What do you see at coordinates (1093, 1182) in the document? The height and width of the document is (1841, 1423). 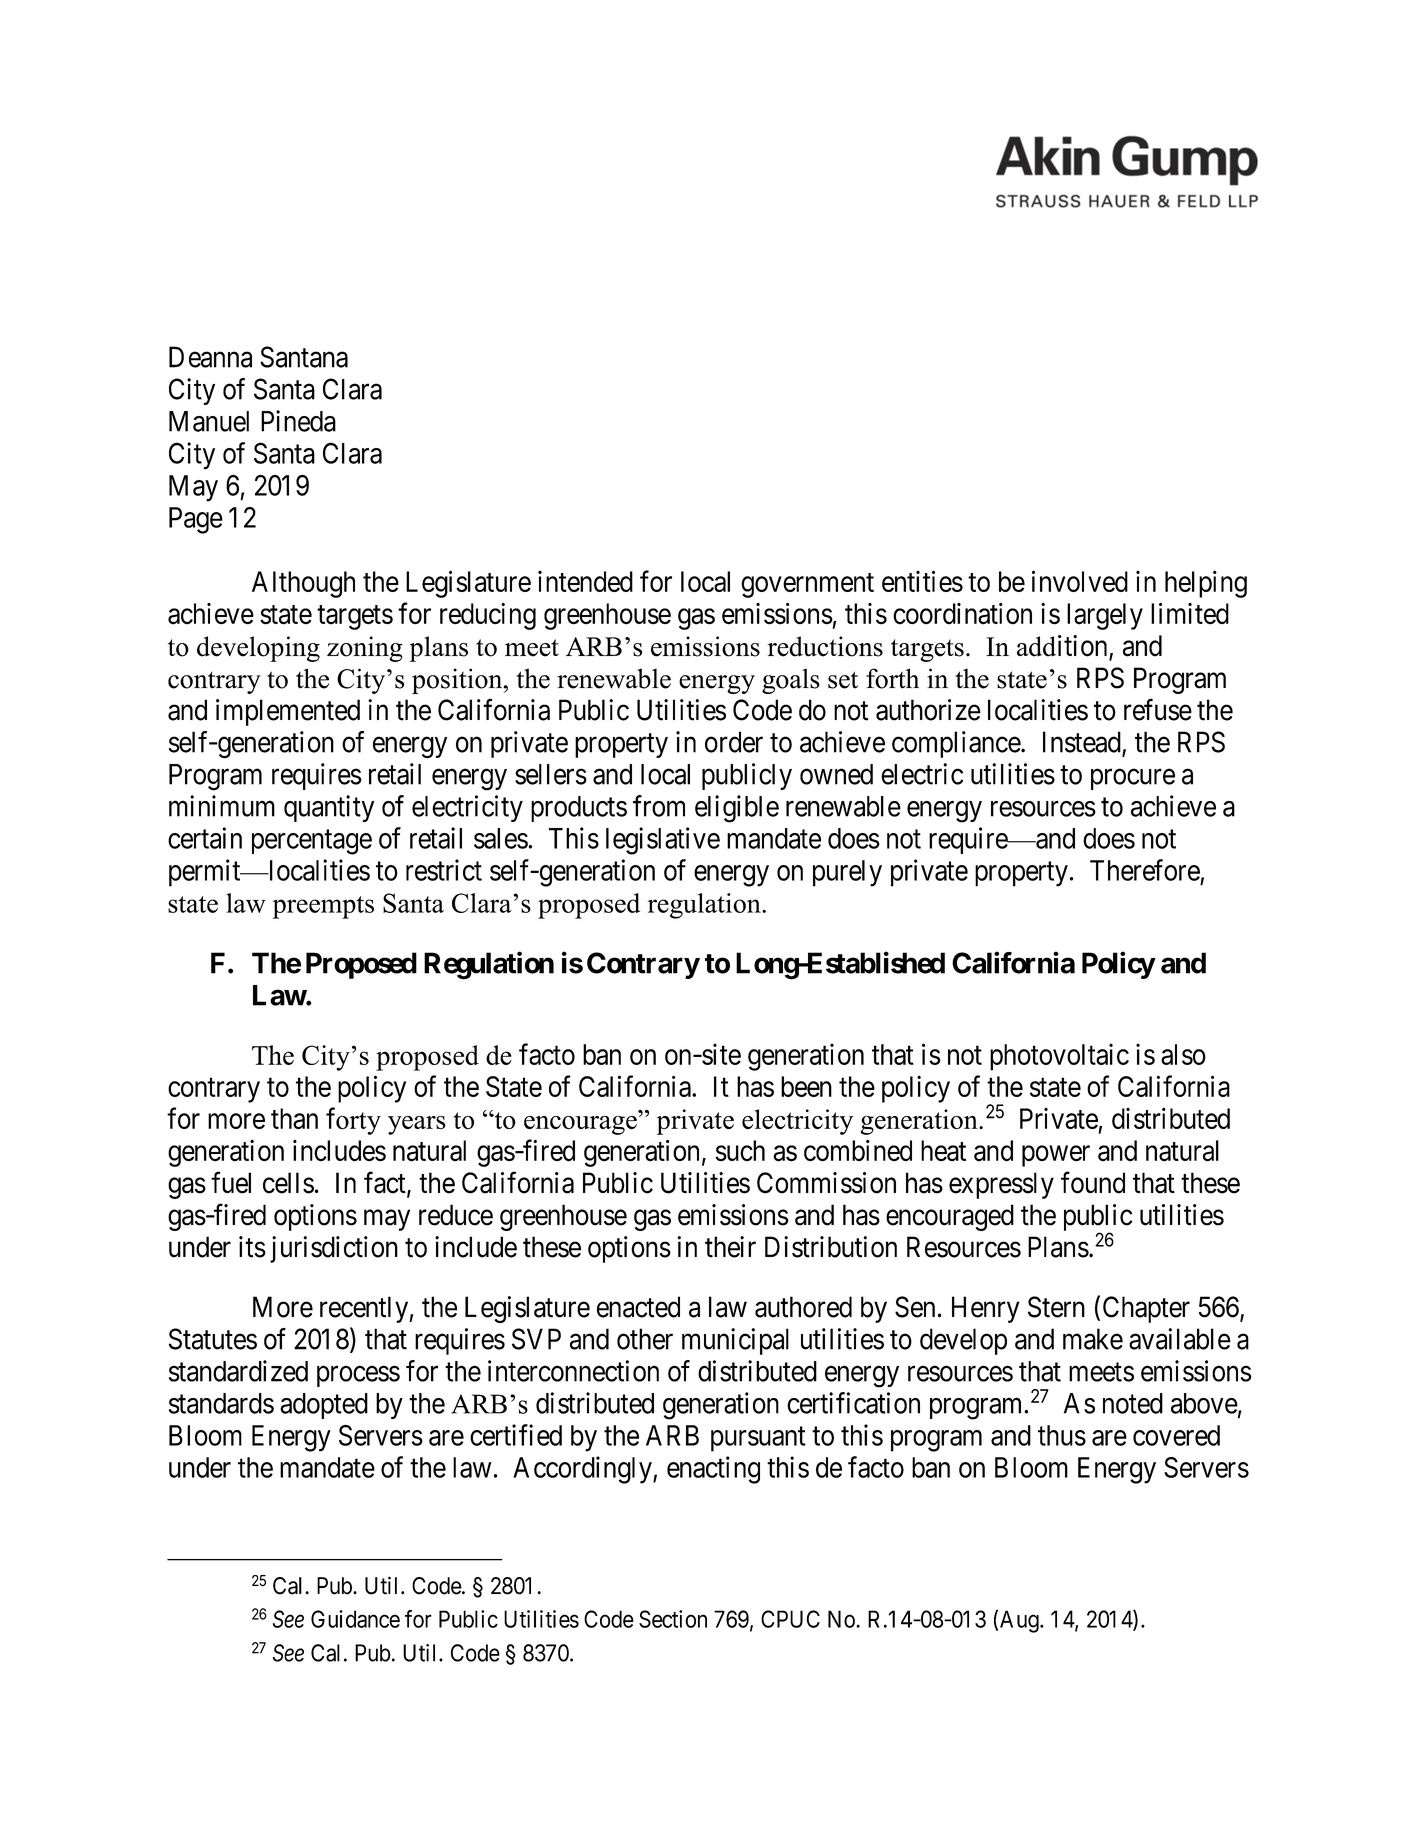 I see `found` at bounding box center [1093, 1182].
